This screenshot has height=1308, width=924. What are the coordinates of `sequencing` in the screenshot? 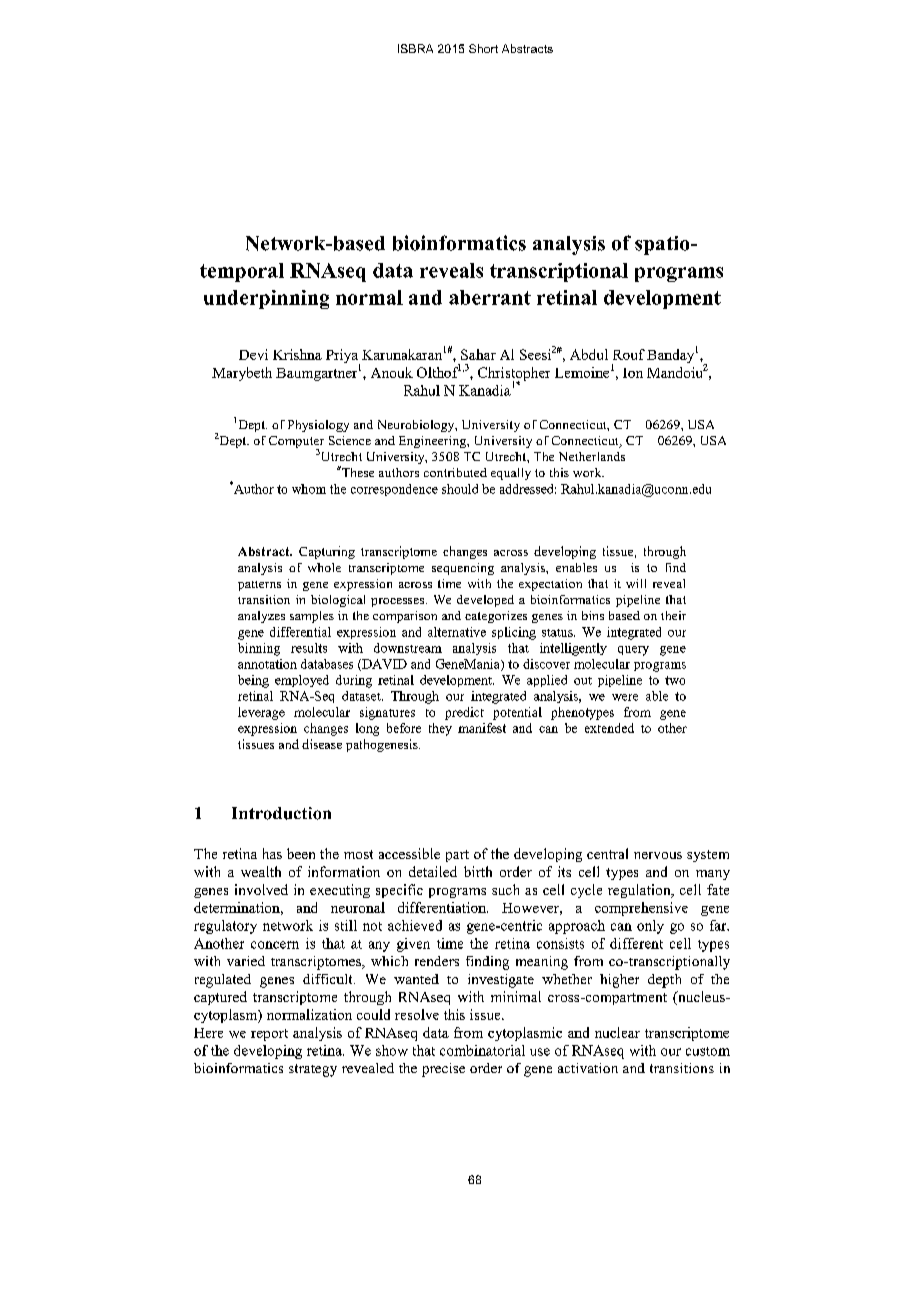 It's located at (463, 569).
